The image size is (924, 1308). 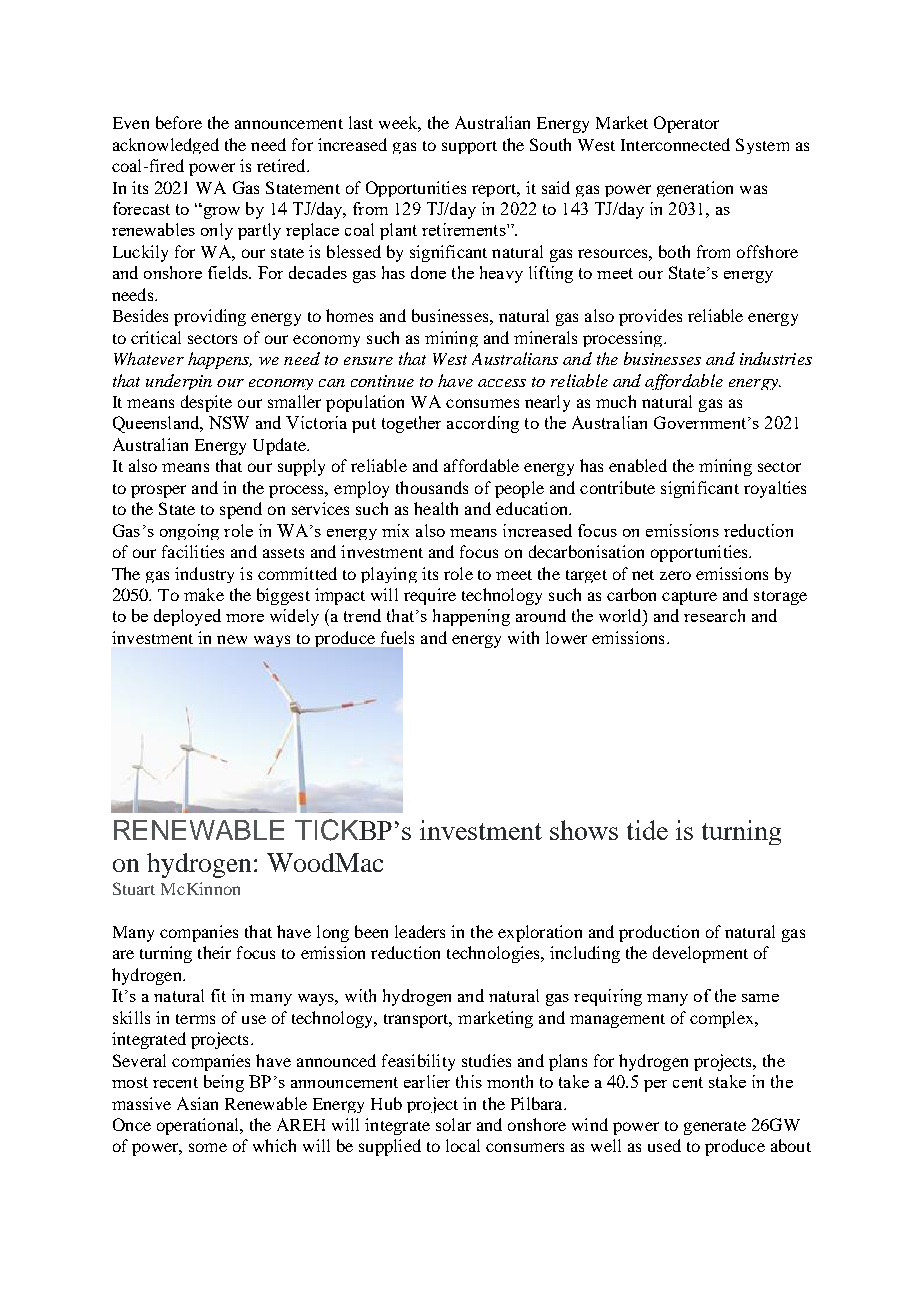 I want to click on prosper, so click(x=158, y=491).
